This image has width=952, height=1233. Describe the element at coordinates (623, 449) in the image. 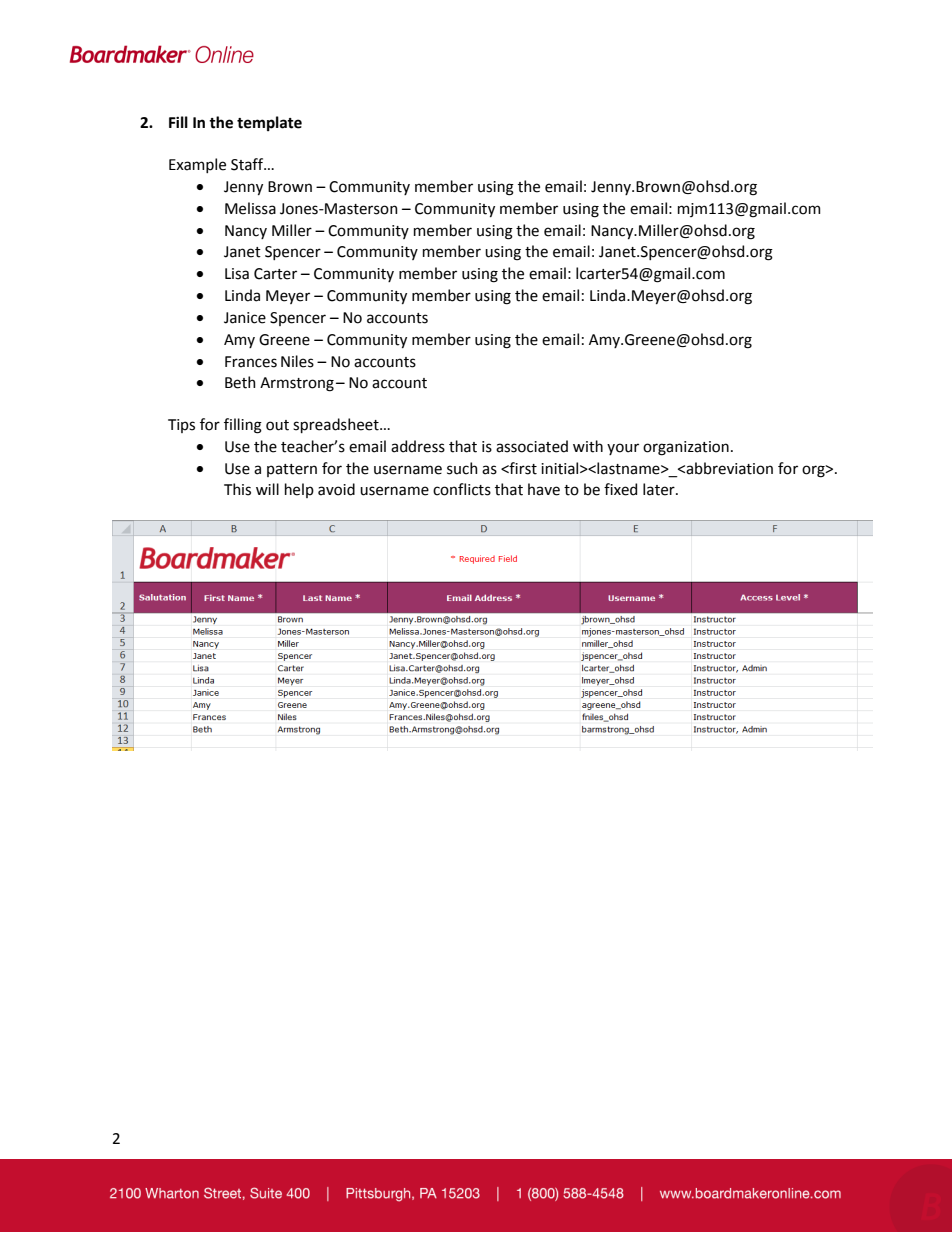

I see `your` at that location.
